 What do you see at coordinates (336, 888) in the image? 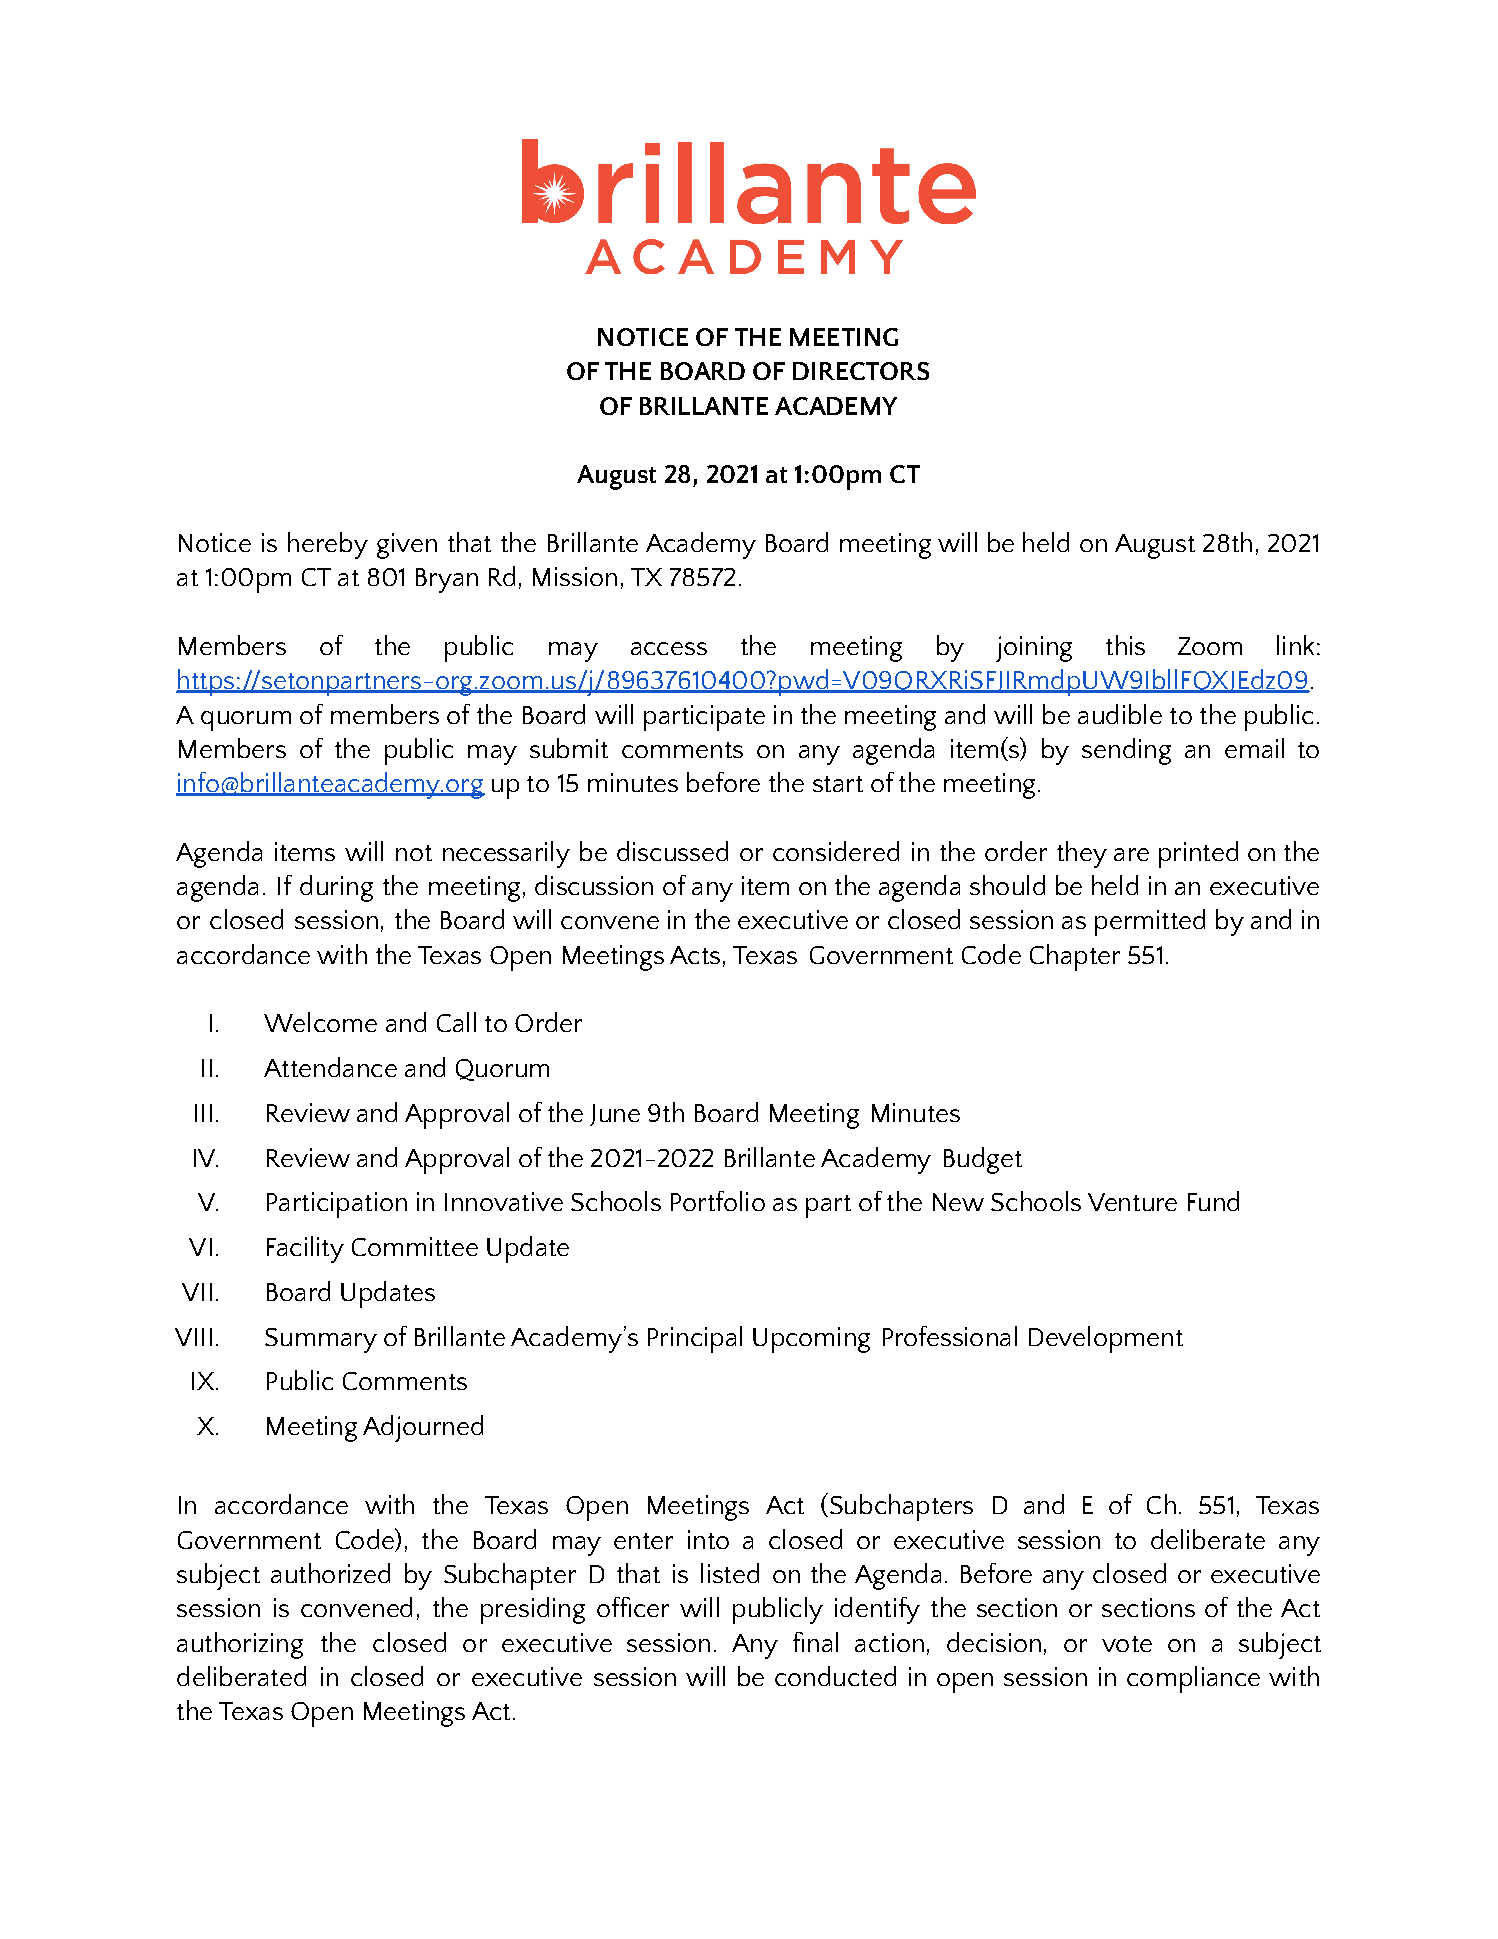
I see `during` at bounding box center [336, 888].
